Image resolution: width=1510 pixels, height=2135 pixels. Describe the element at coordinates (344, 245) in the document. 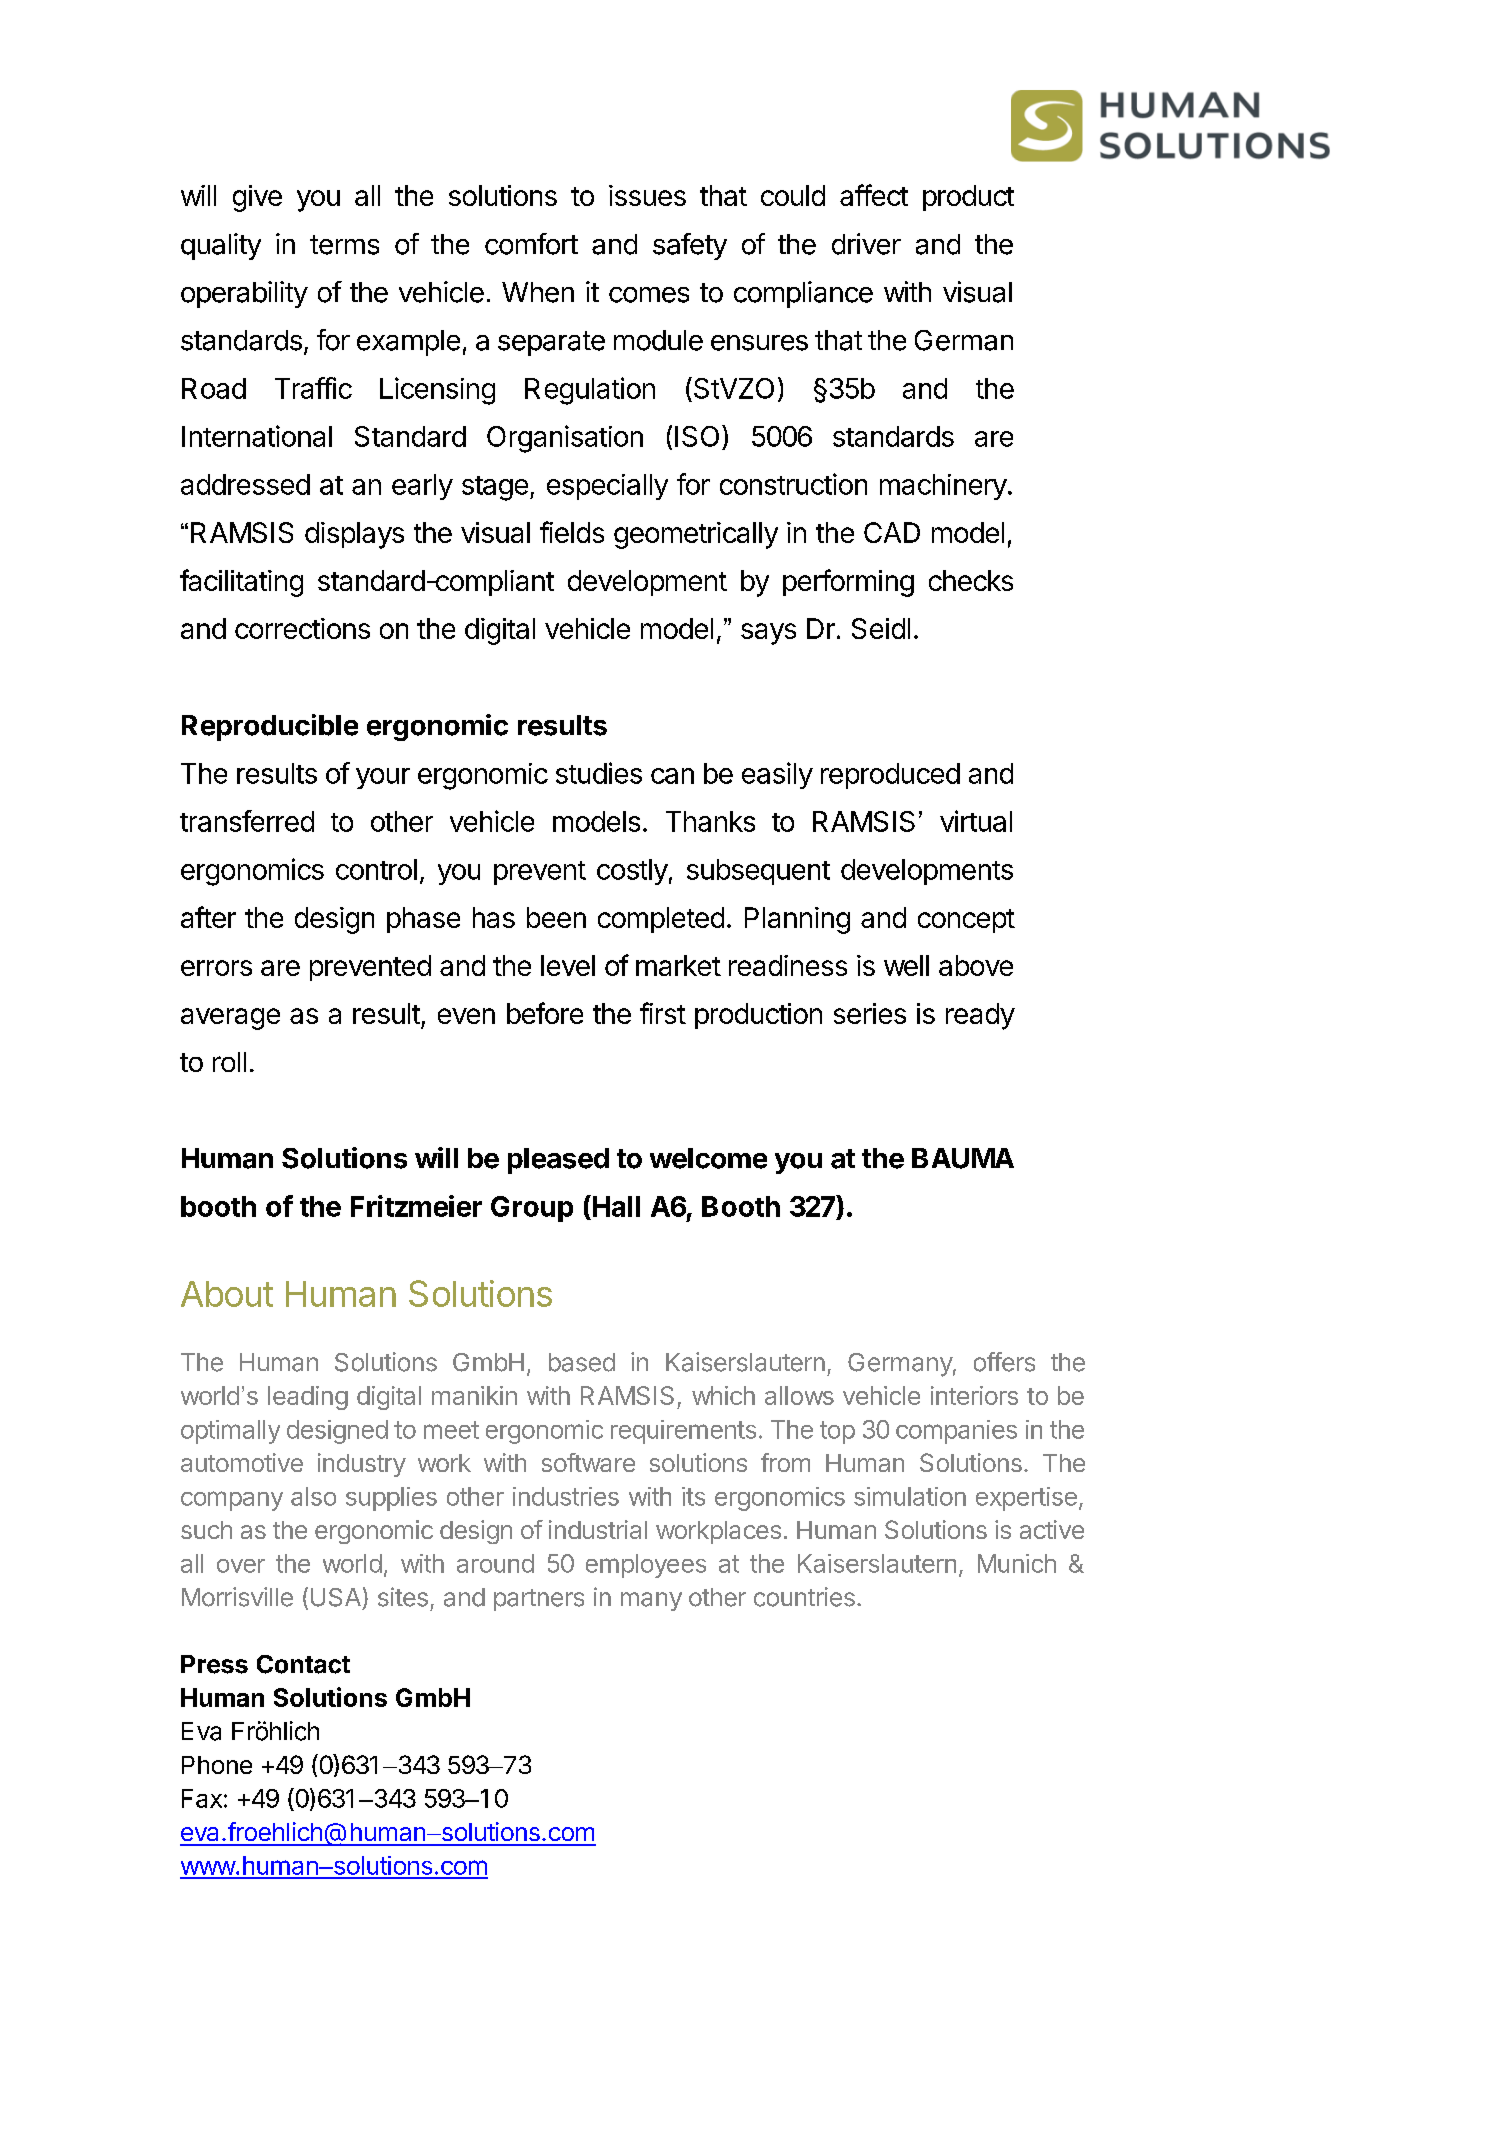

I see `terms` at that location.
